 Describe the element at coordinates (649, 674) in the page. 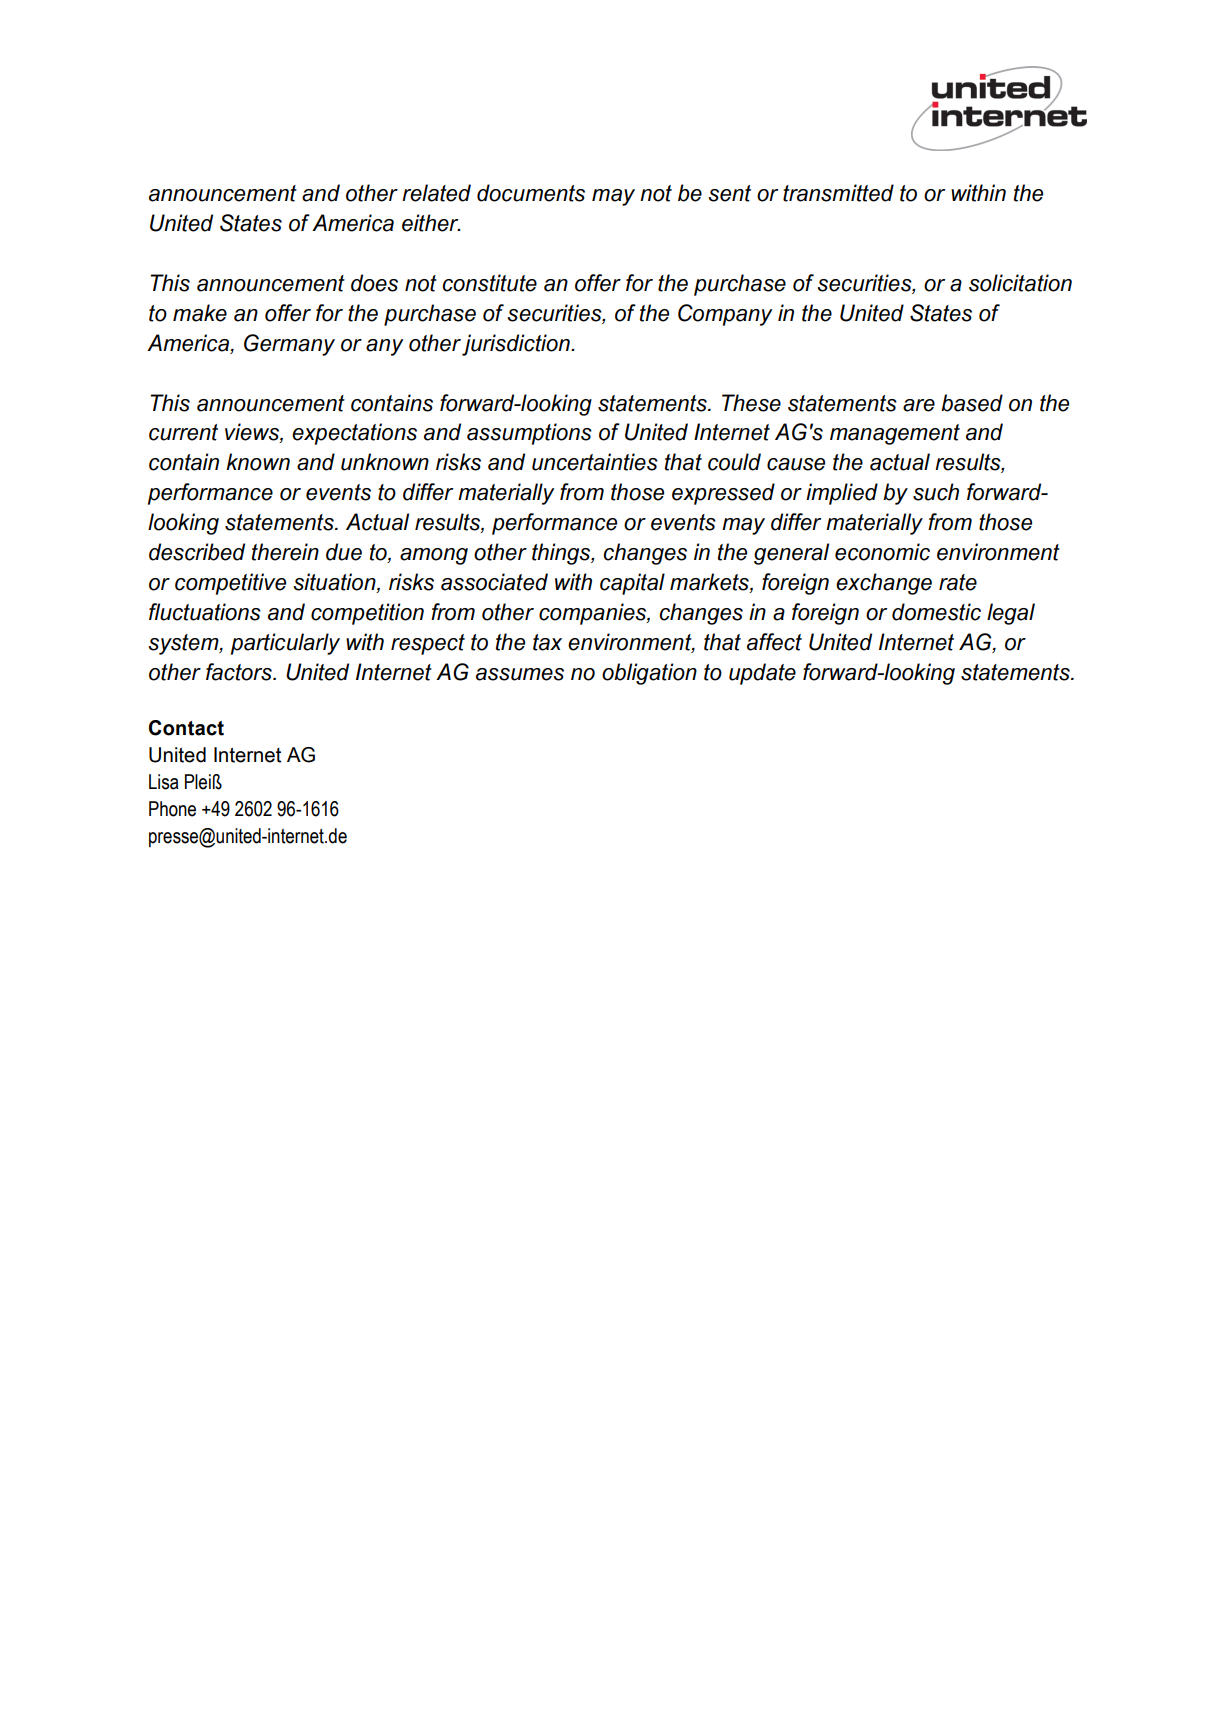

I see `obligation` at that location.
